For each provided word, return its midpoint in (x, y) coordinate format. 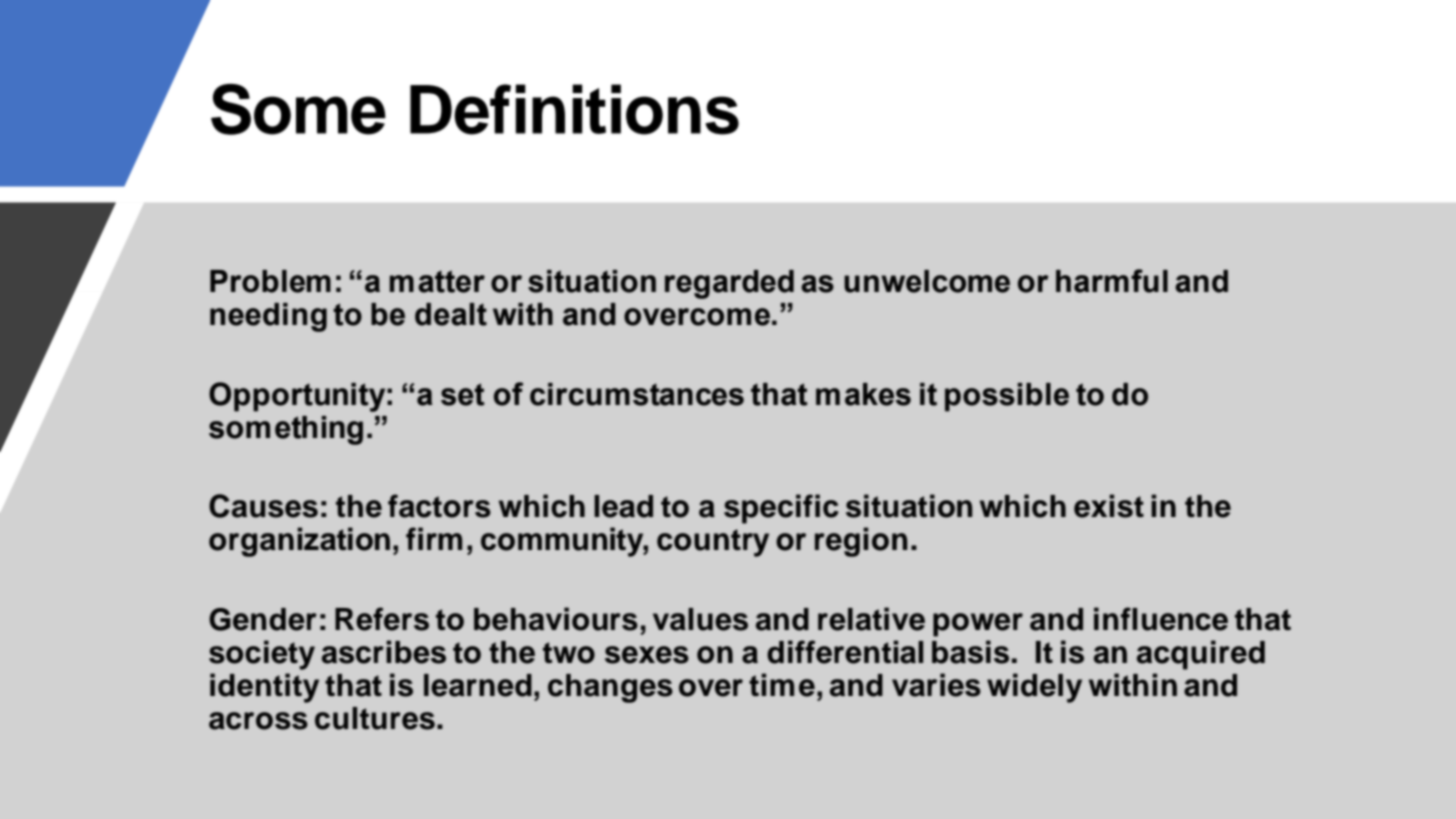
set (463, 394)
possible (1007, 397)
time (782, 685)
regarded (729, 284)
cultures (375, 718)
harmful (1112, 281)
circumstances (637, 394)
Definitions (574, 109)
